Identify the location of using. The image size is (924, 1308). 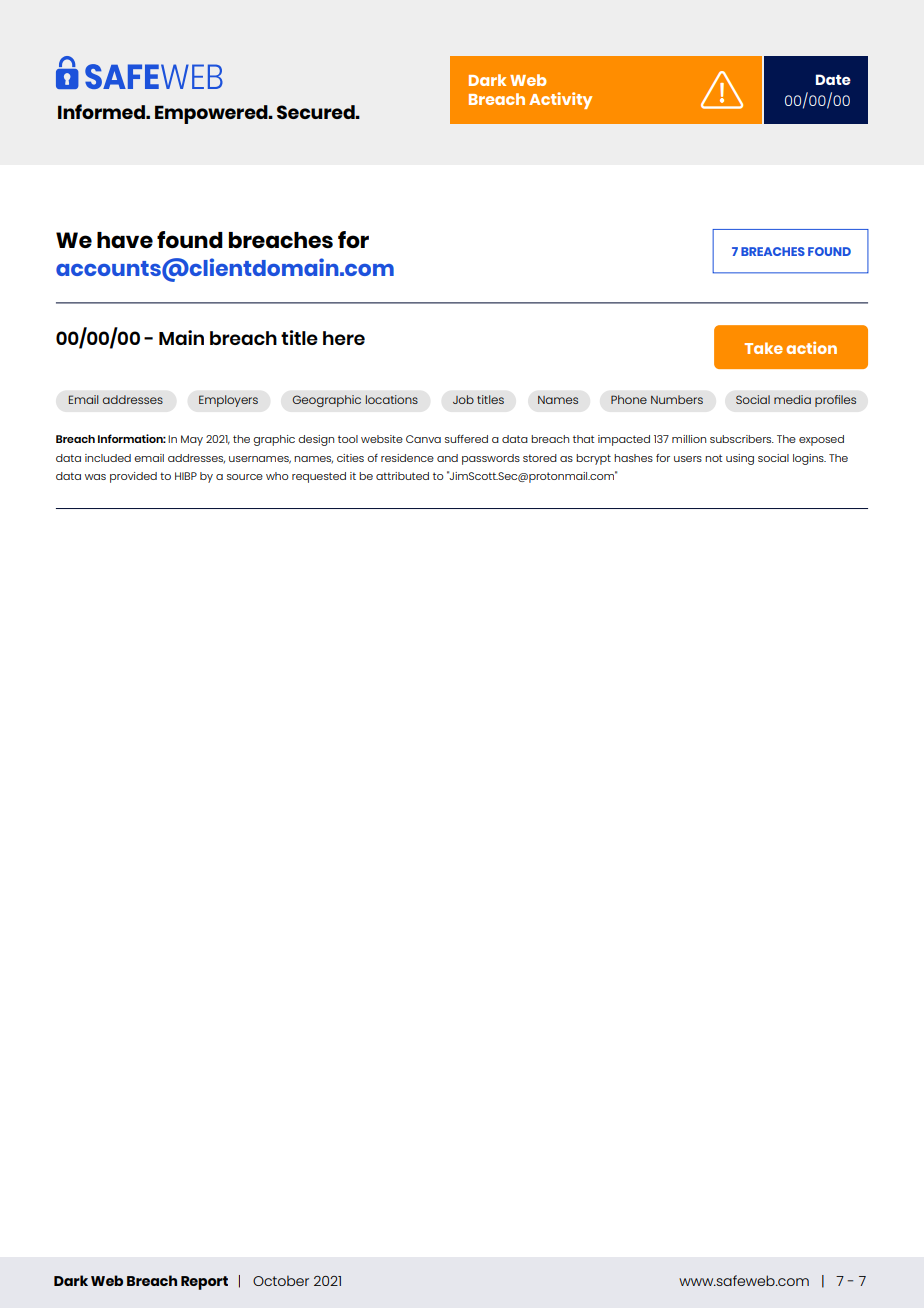
(740, 459).
